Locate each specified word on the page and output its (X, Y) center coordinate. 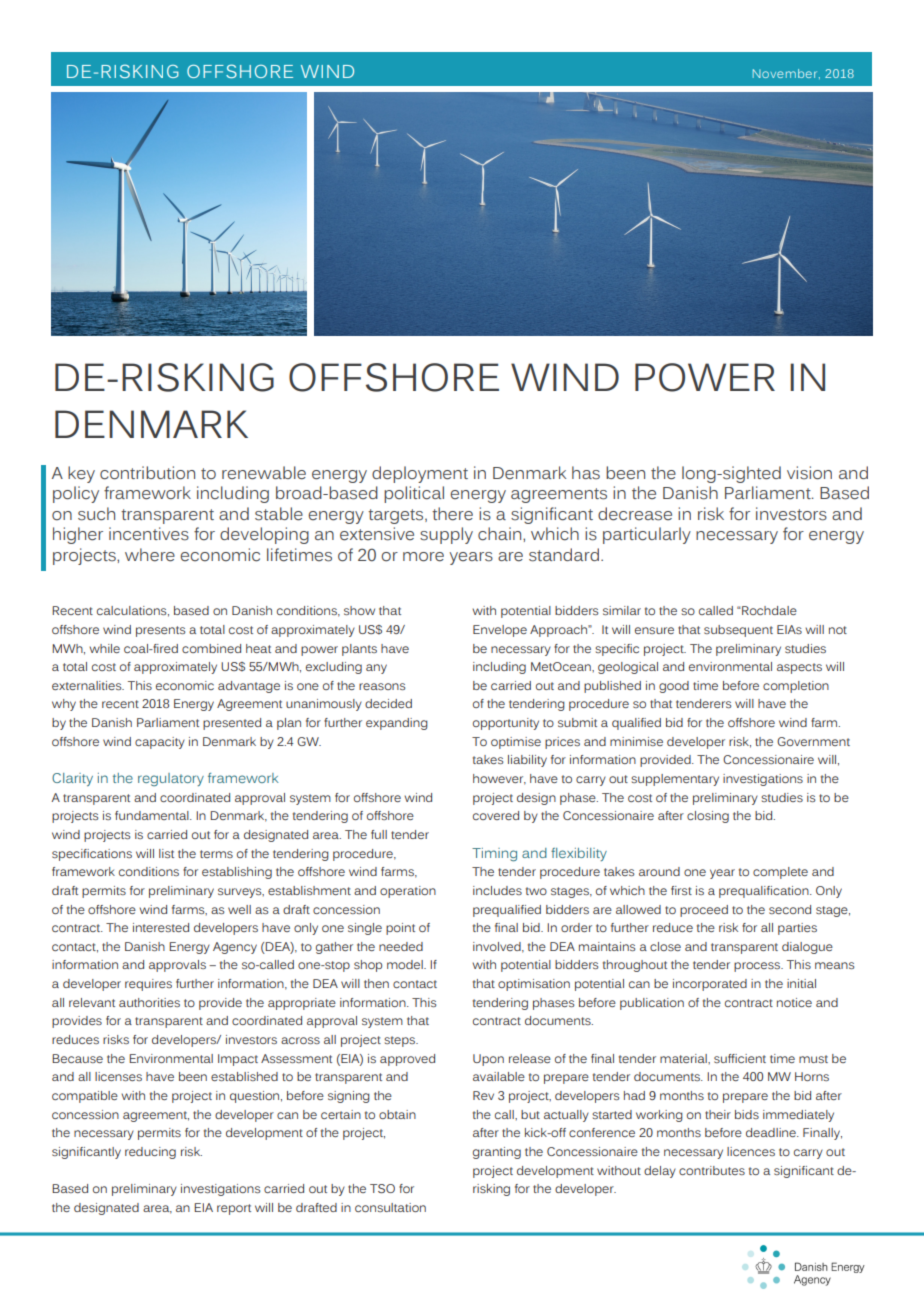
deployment (420, 474)
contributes (712, 1170)
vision (809, 473)
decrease (635, 514)
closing (708, 817)
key (81, 474)
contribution (147, 473)
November (786, 74)
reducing (150, 1153)
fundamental (153, 815)
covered (496, 815)
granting (497, 1153)
